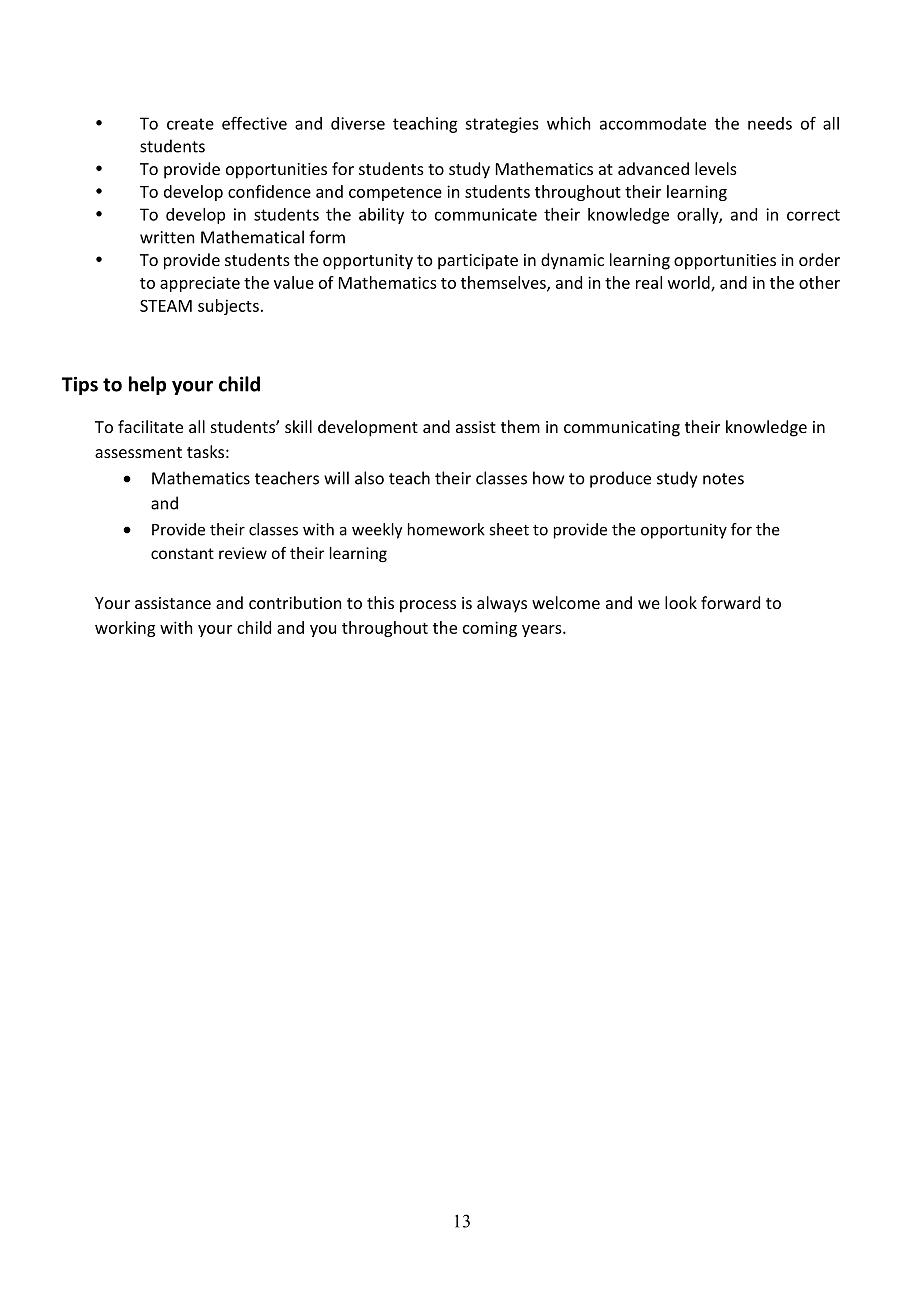 The height and width of the image is (1308, 924). Describe the element at coordinates (150, 426) in the image. I see `facilitate` at that location.
